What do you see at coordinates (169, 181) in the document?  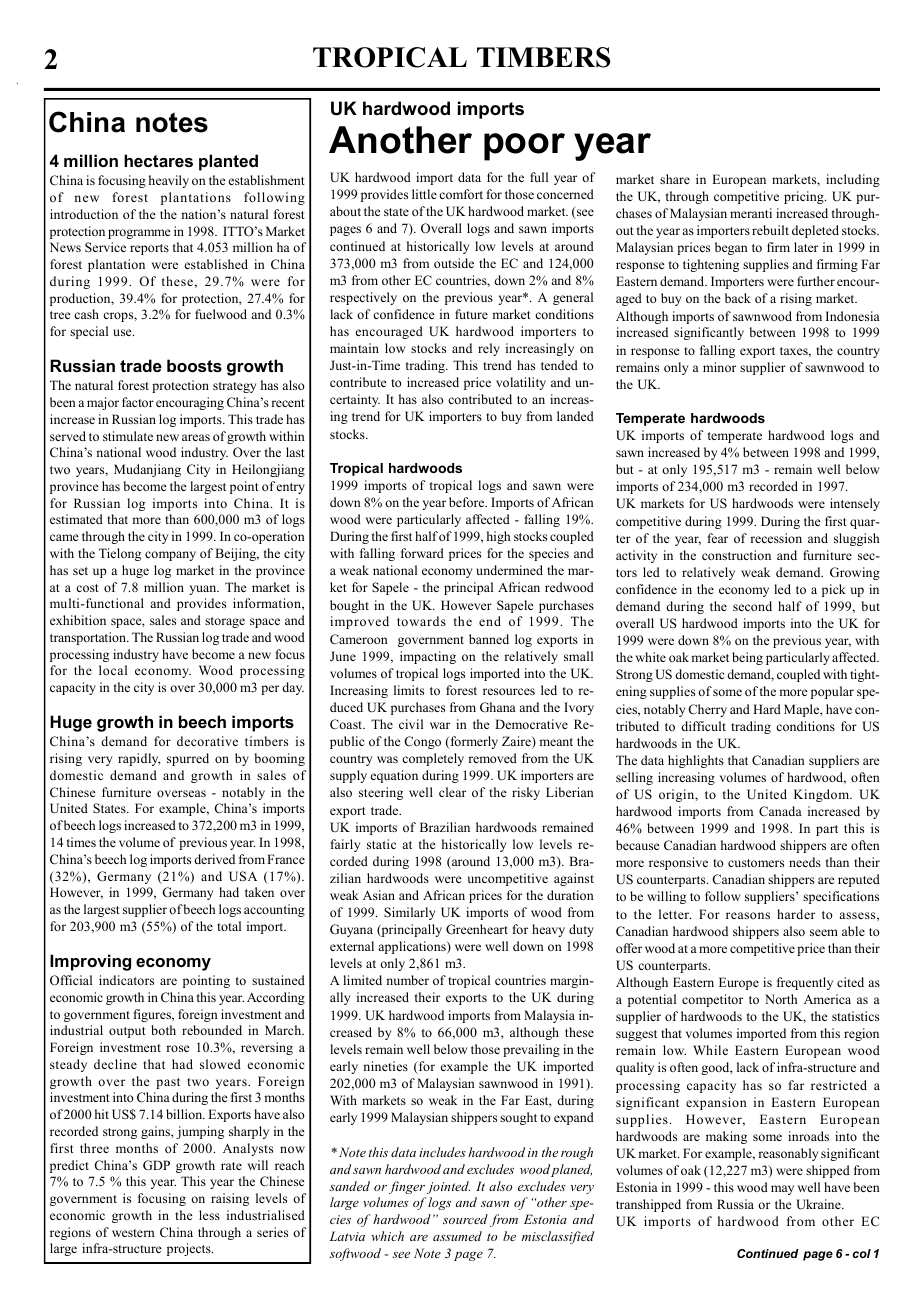 I see `heavily` at bounding box center [169, 181].
